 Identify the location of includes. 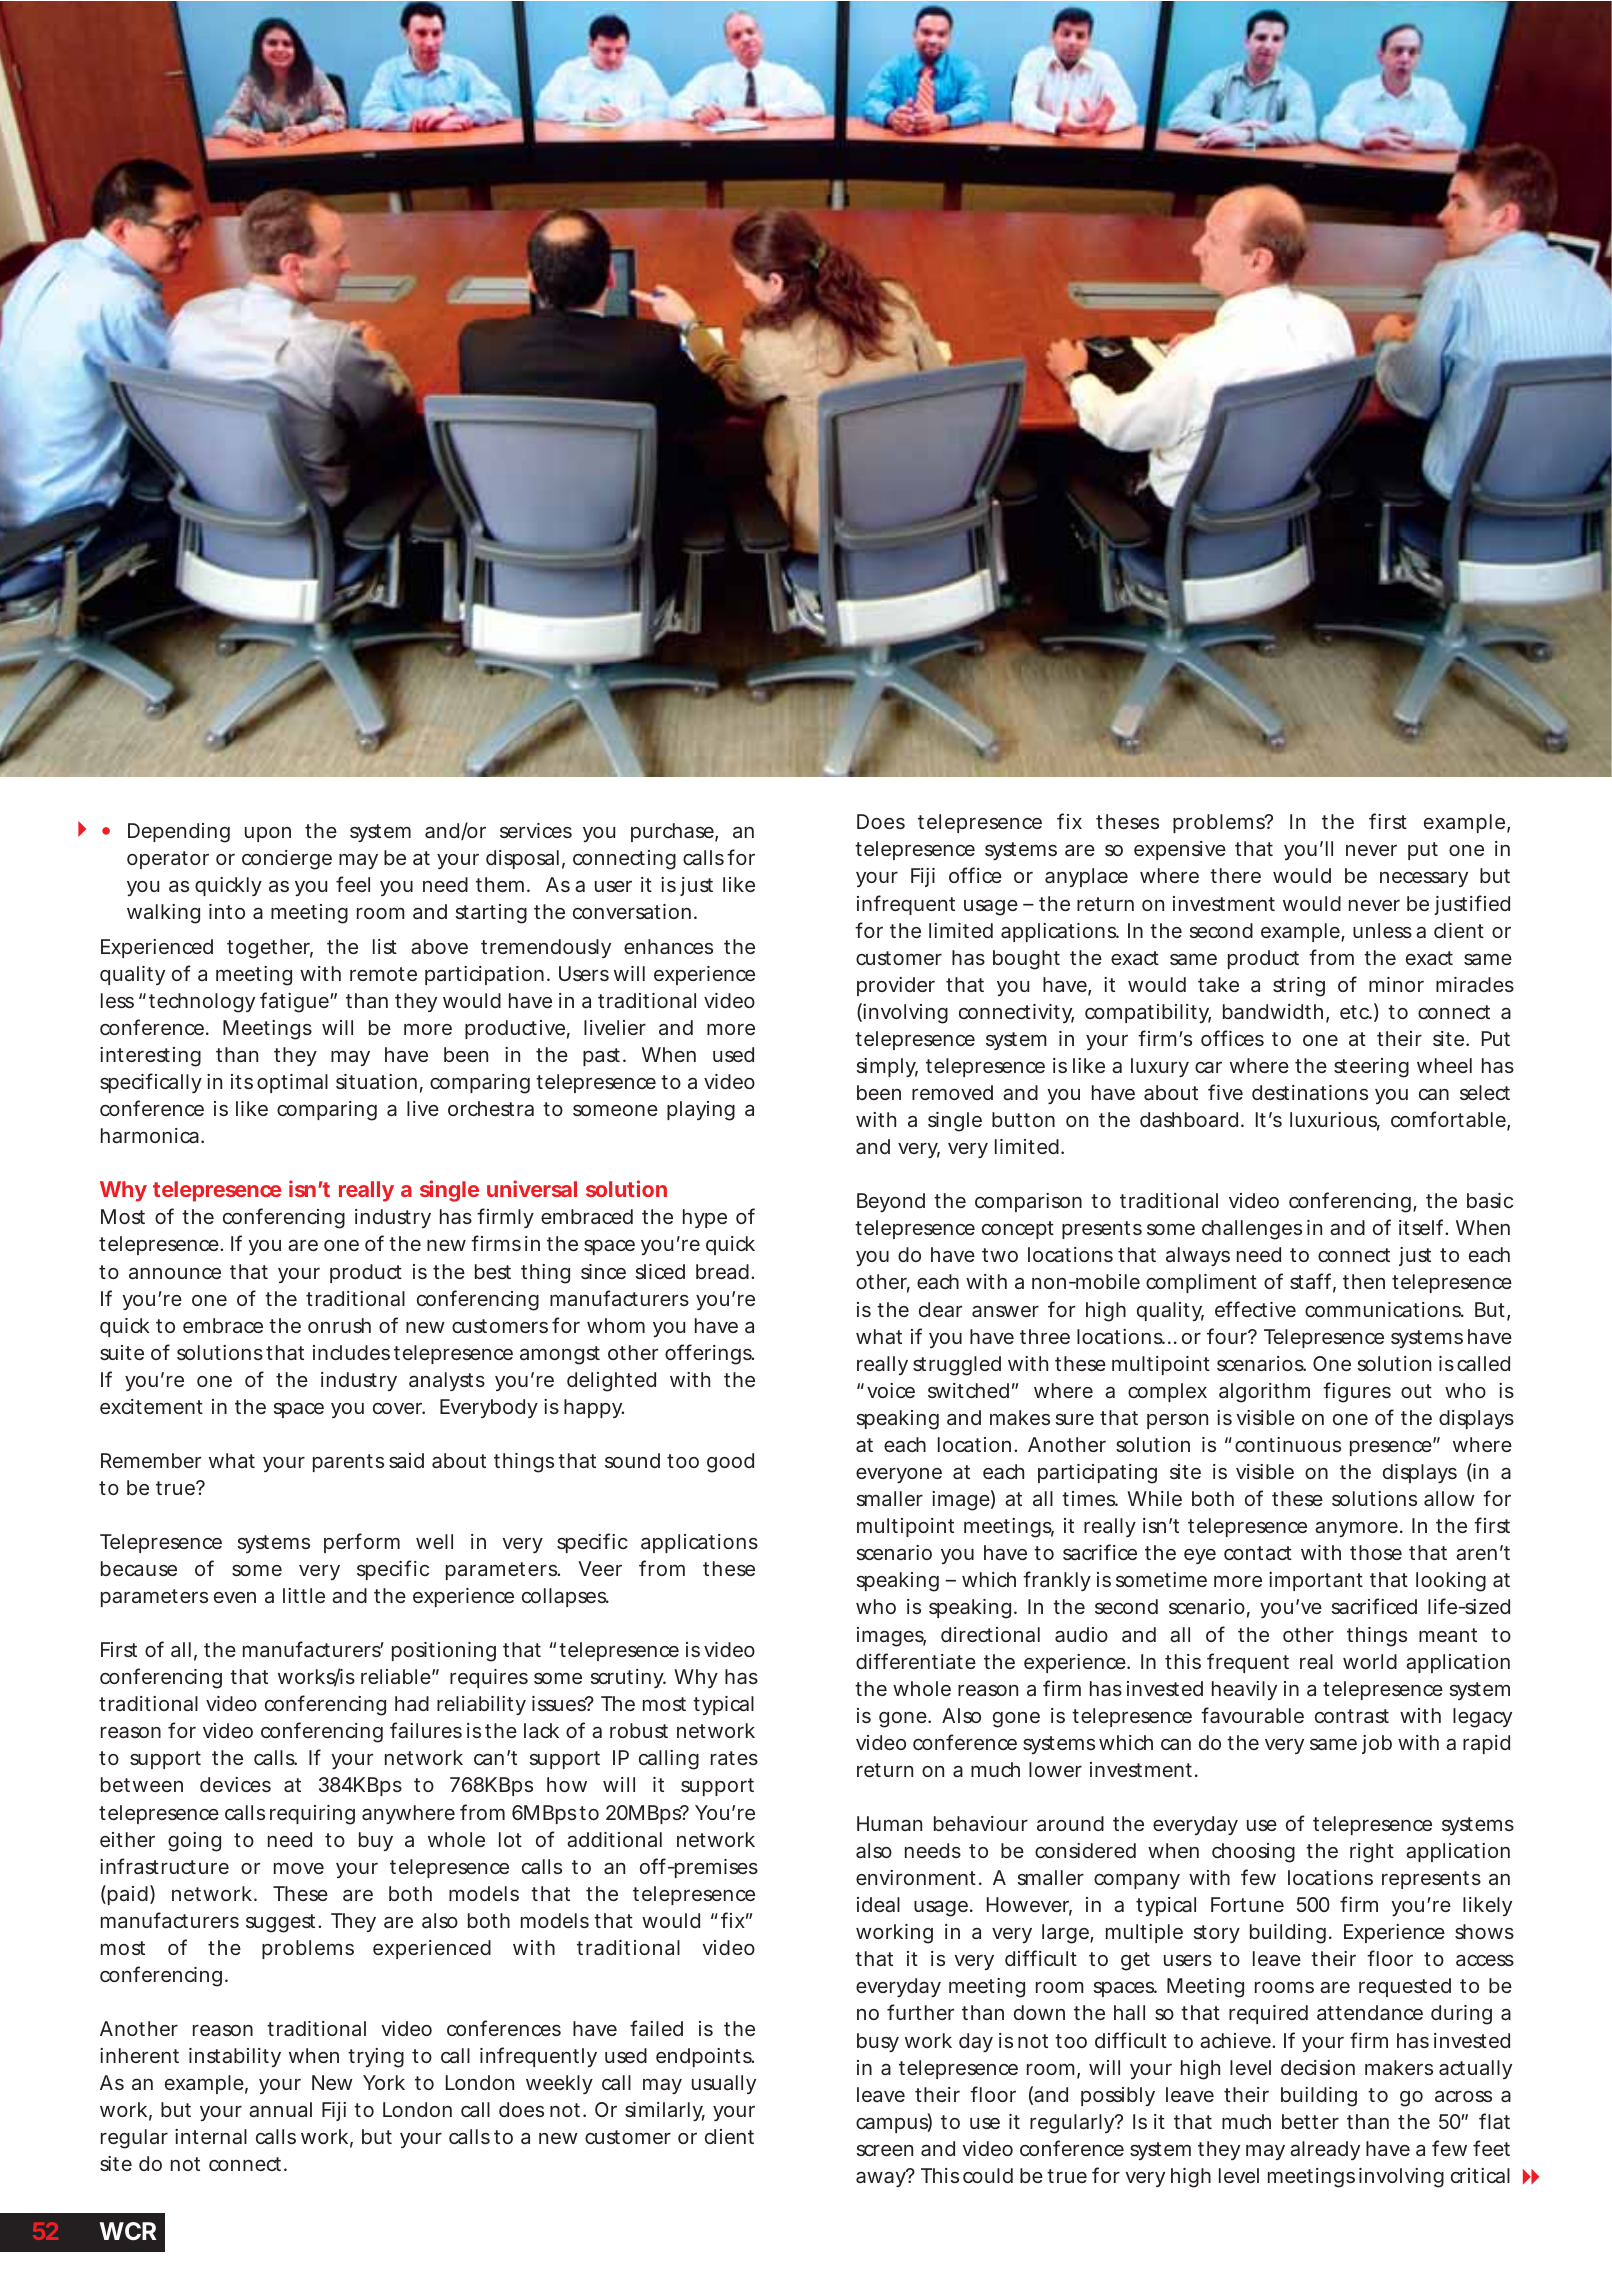
(351, 1352).
